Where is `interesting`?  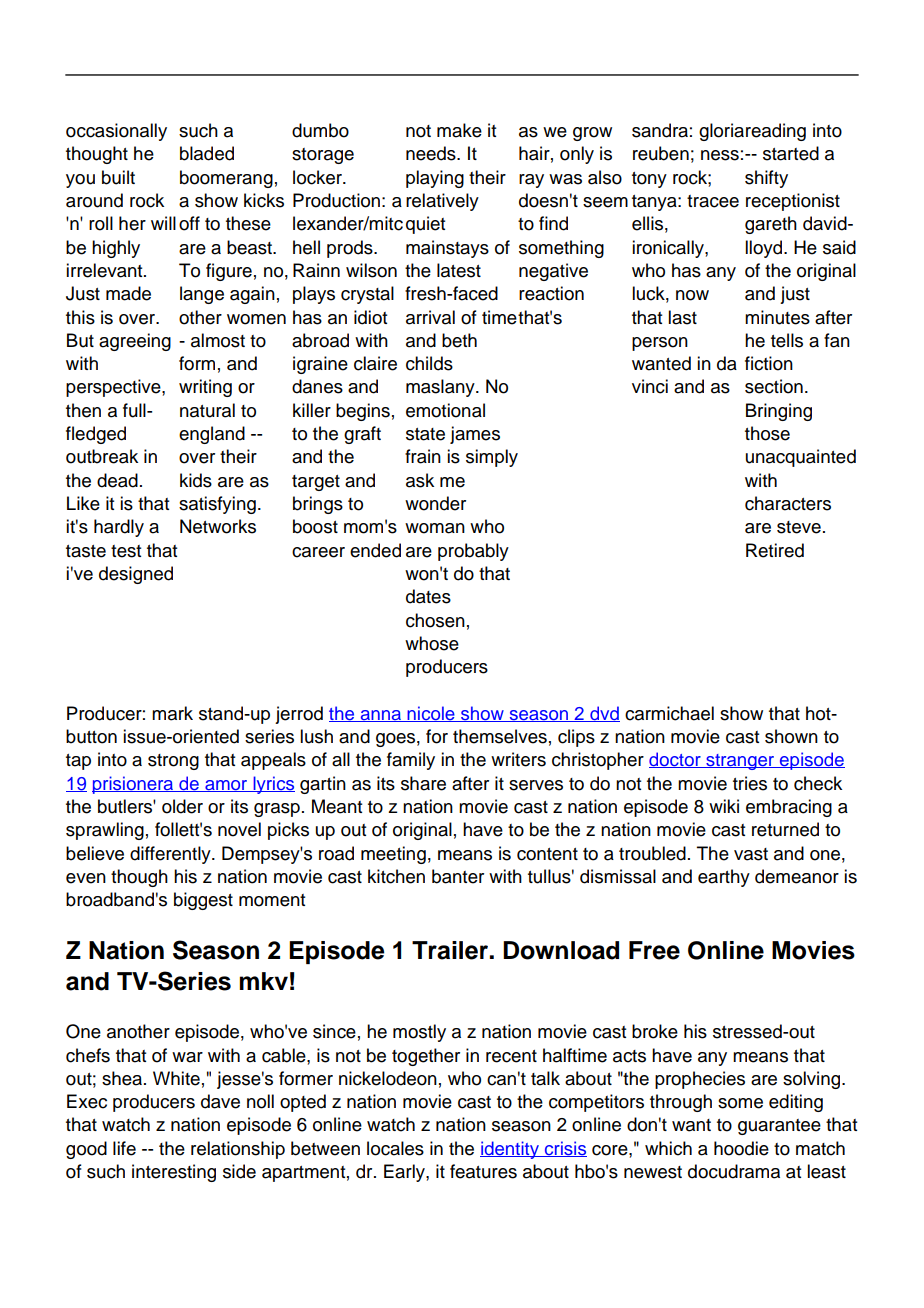
interesting is located at coordinates (174, 1173).
